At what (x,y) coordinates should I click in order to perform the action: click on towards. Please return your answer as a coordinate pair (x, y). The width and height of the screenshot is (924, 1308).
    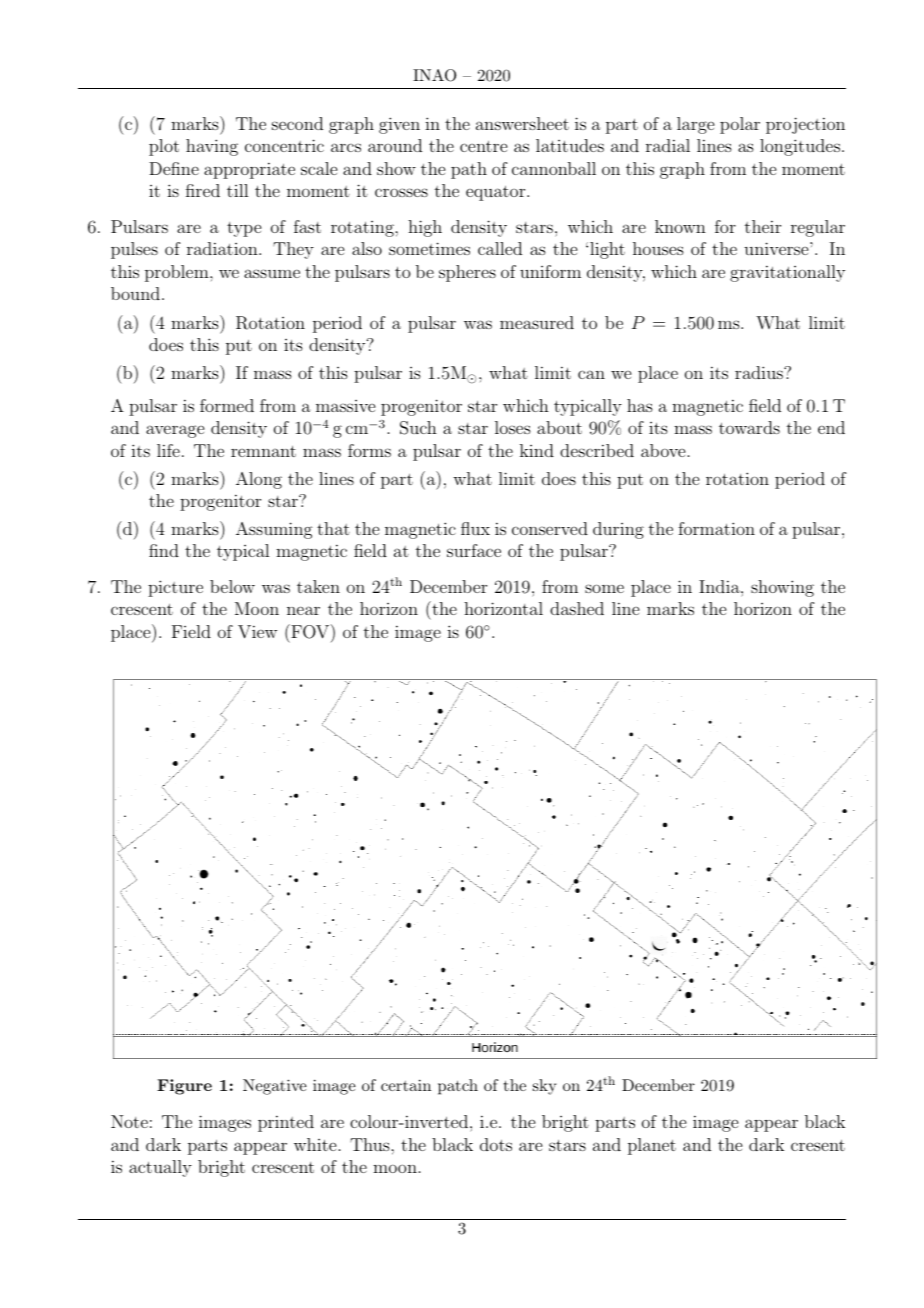
    Looking at the image, I should click on (749, 427).
